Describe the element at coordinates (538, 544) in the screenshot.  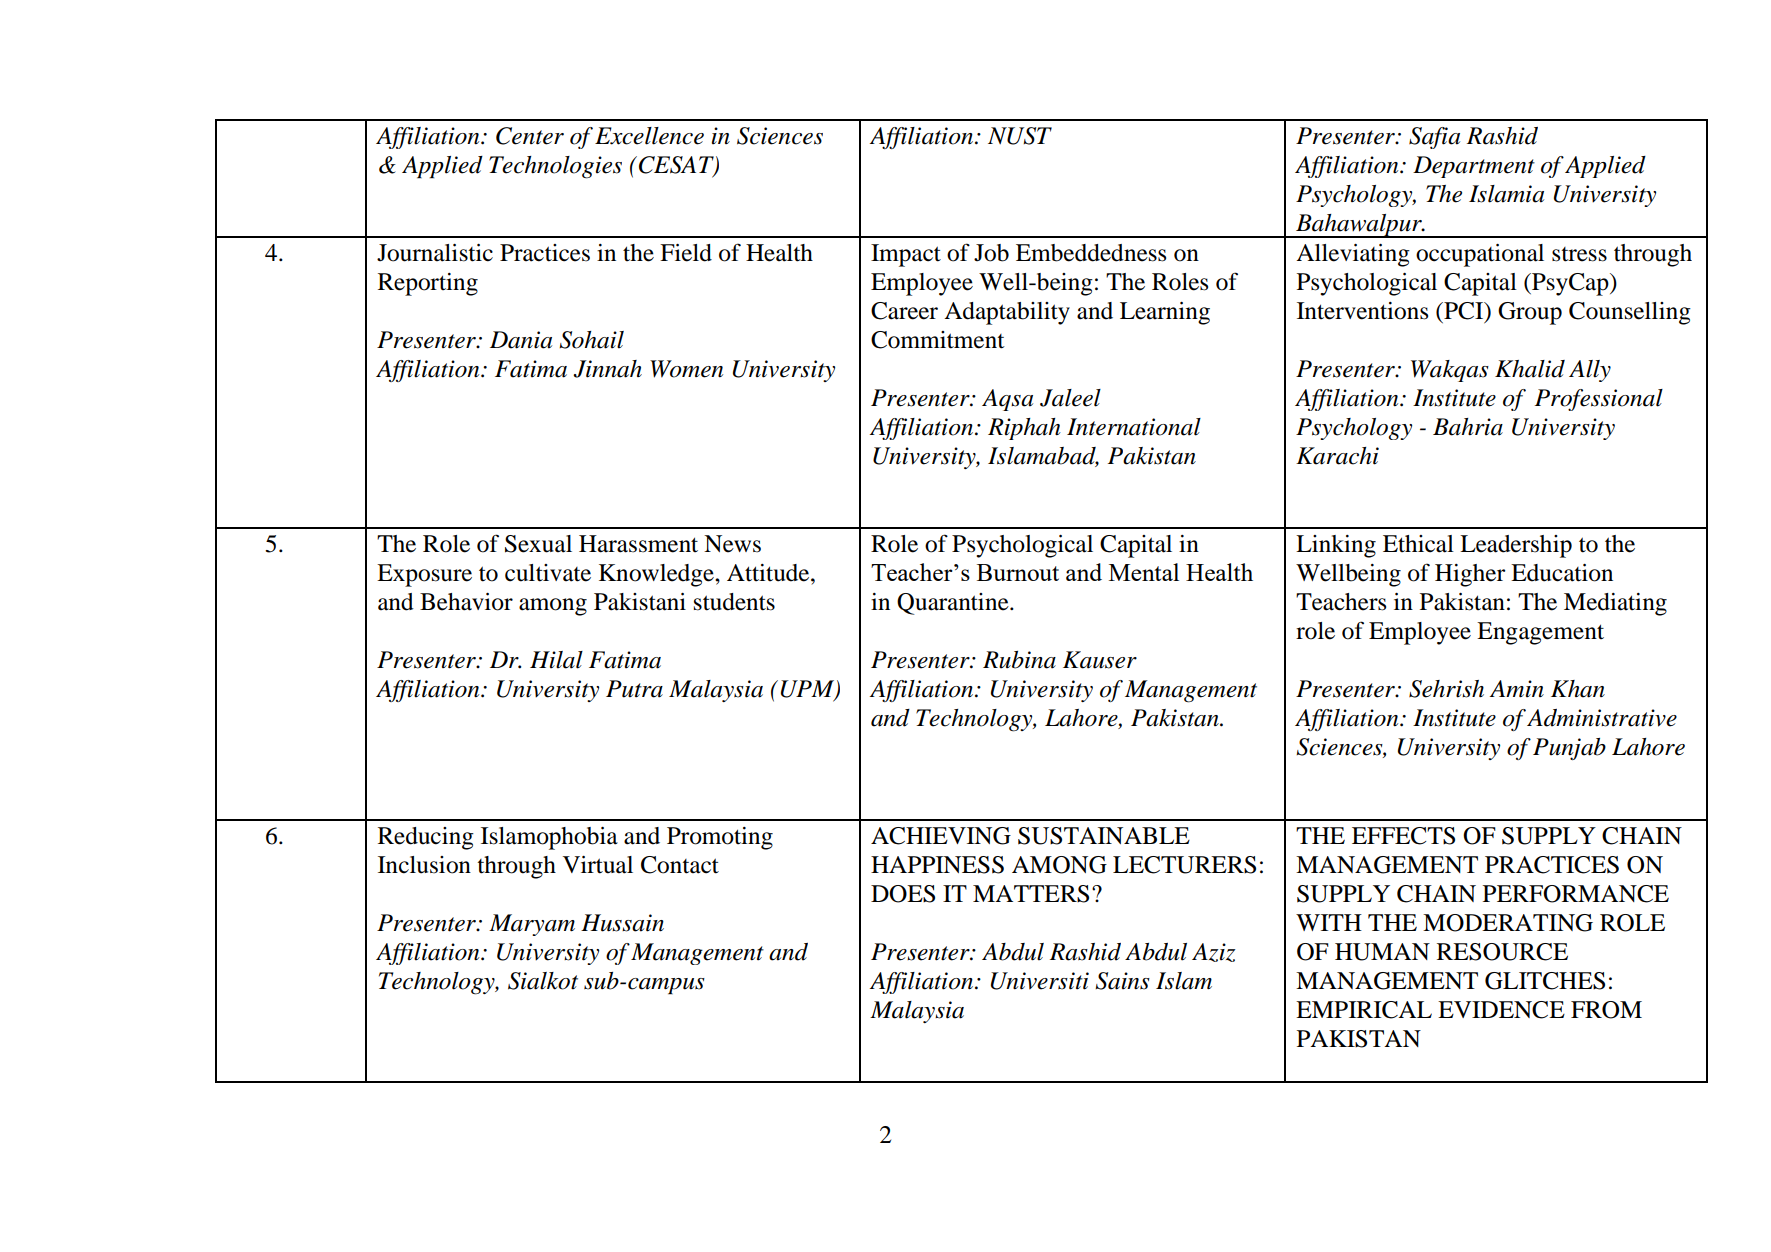
I see `Sexual` at that location.
